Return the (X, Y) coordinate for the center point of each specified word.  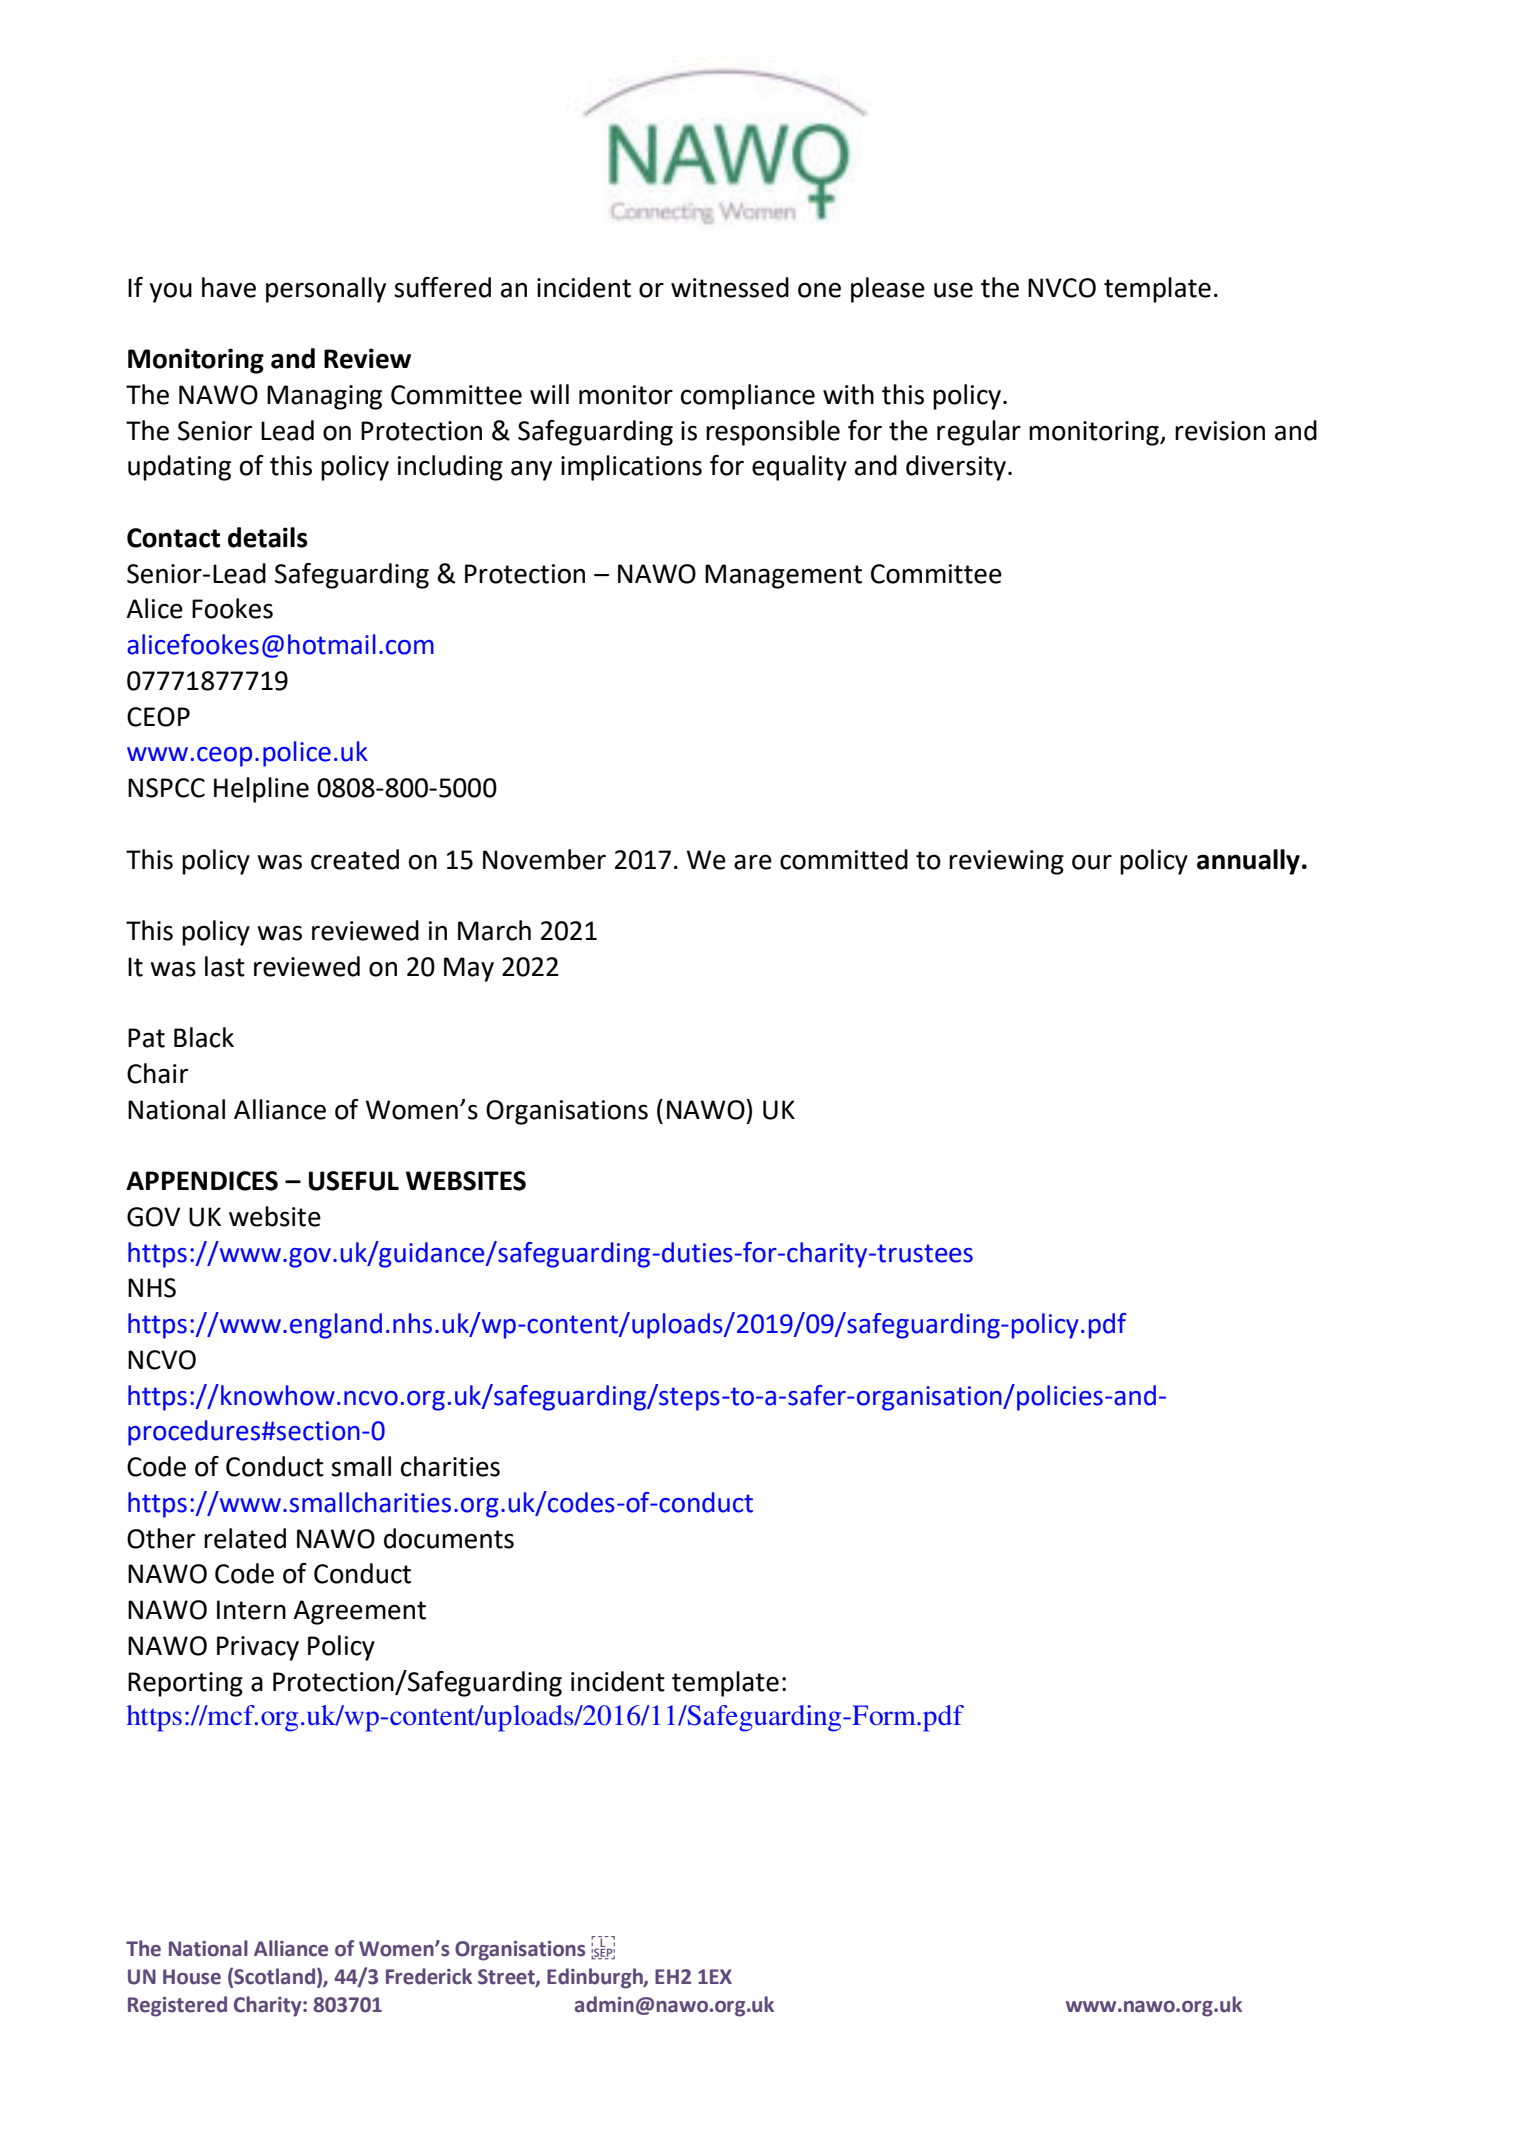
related (245, 1538)
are (753, 862)
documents (449, 1538)
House (192, 1977)
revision (1220, 431)
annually (1248, 862)
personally (326, 290)
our (1092, 862)
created (355, 859)
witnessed (730, 287)
